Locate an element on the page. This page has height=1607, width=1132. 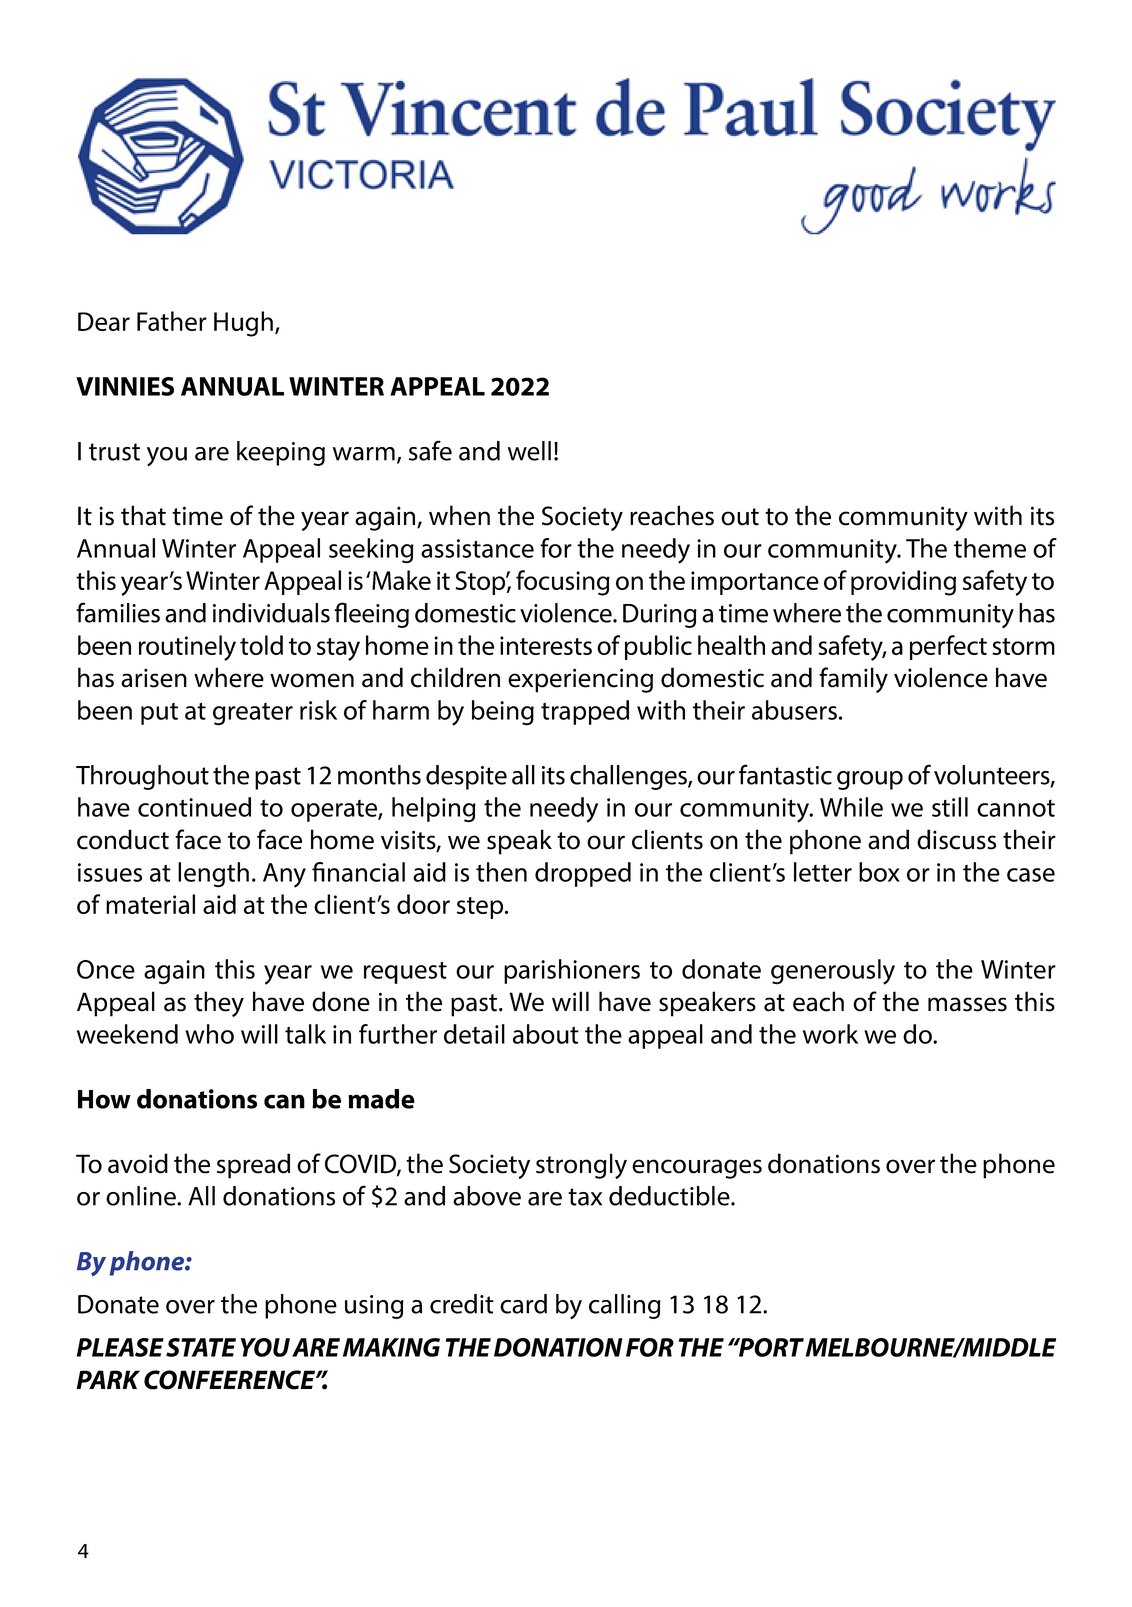
length is located at coordinates (213, 875).
